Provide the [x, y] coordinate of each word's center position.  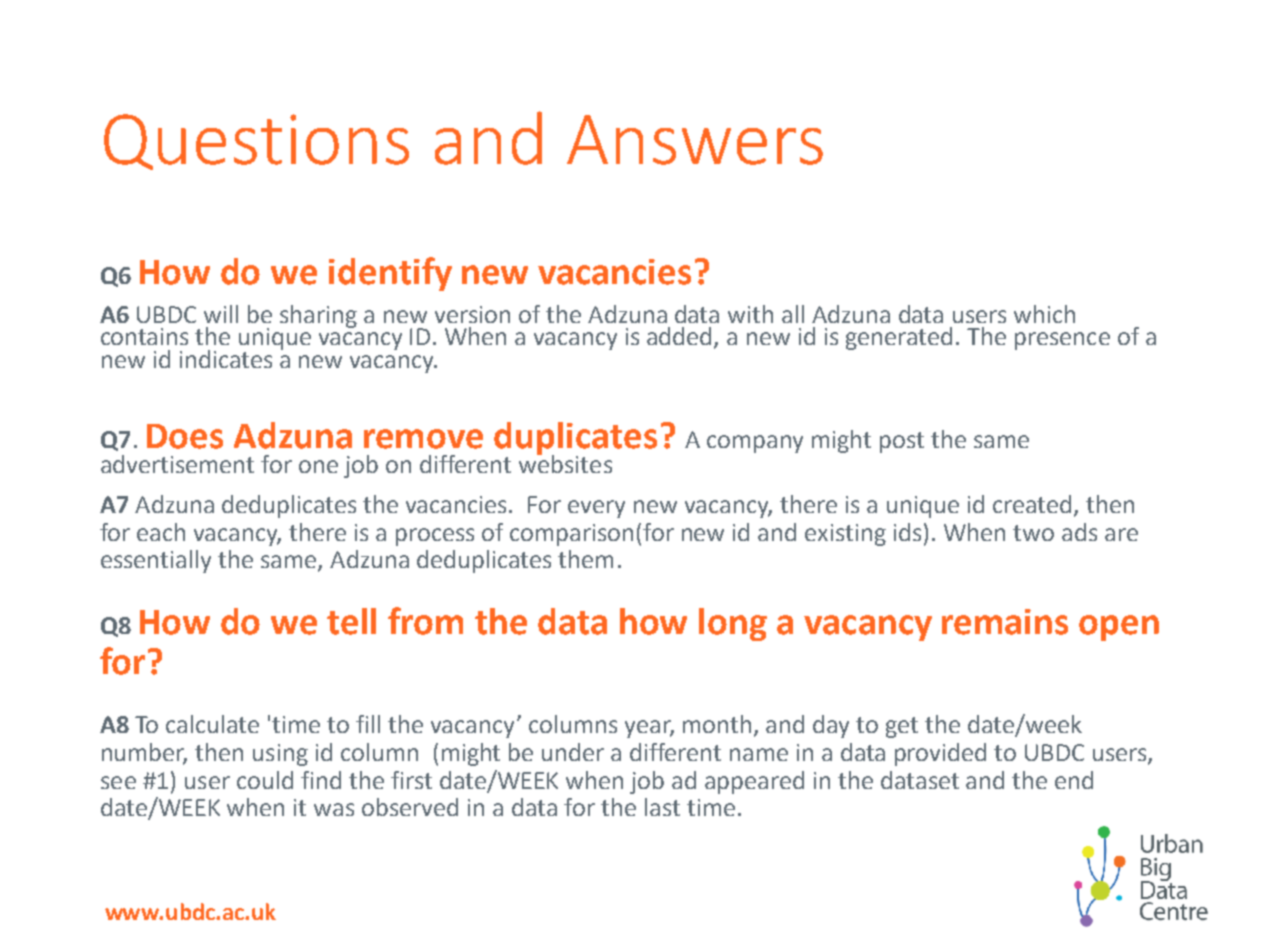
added [681, 337]
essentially [156, 561]
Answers [695, 140]
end [1074, 780]
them [585, 559]
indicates [226, 359]
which [1044, 314]
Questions [256, 142]
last [662, 807]
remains [1005, 622]
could [265, 780]
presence [1062, 341]
